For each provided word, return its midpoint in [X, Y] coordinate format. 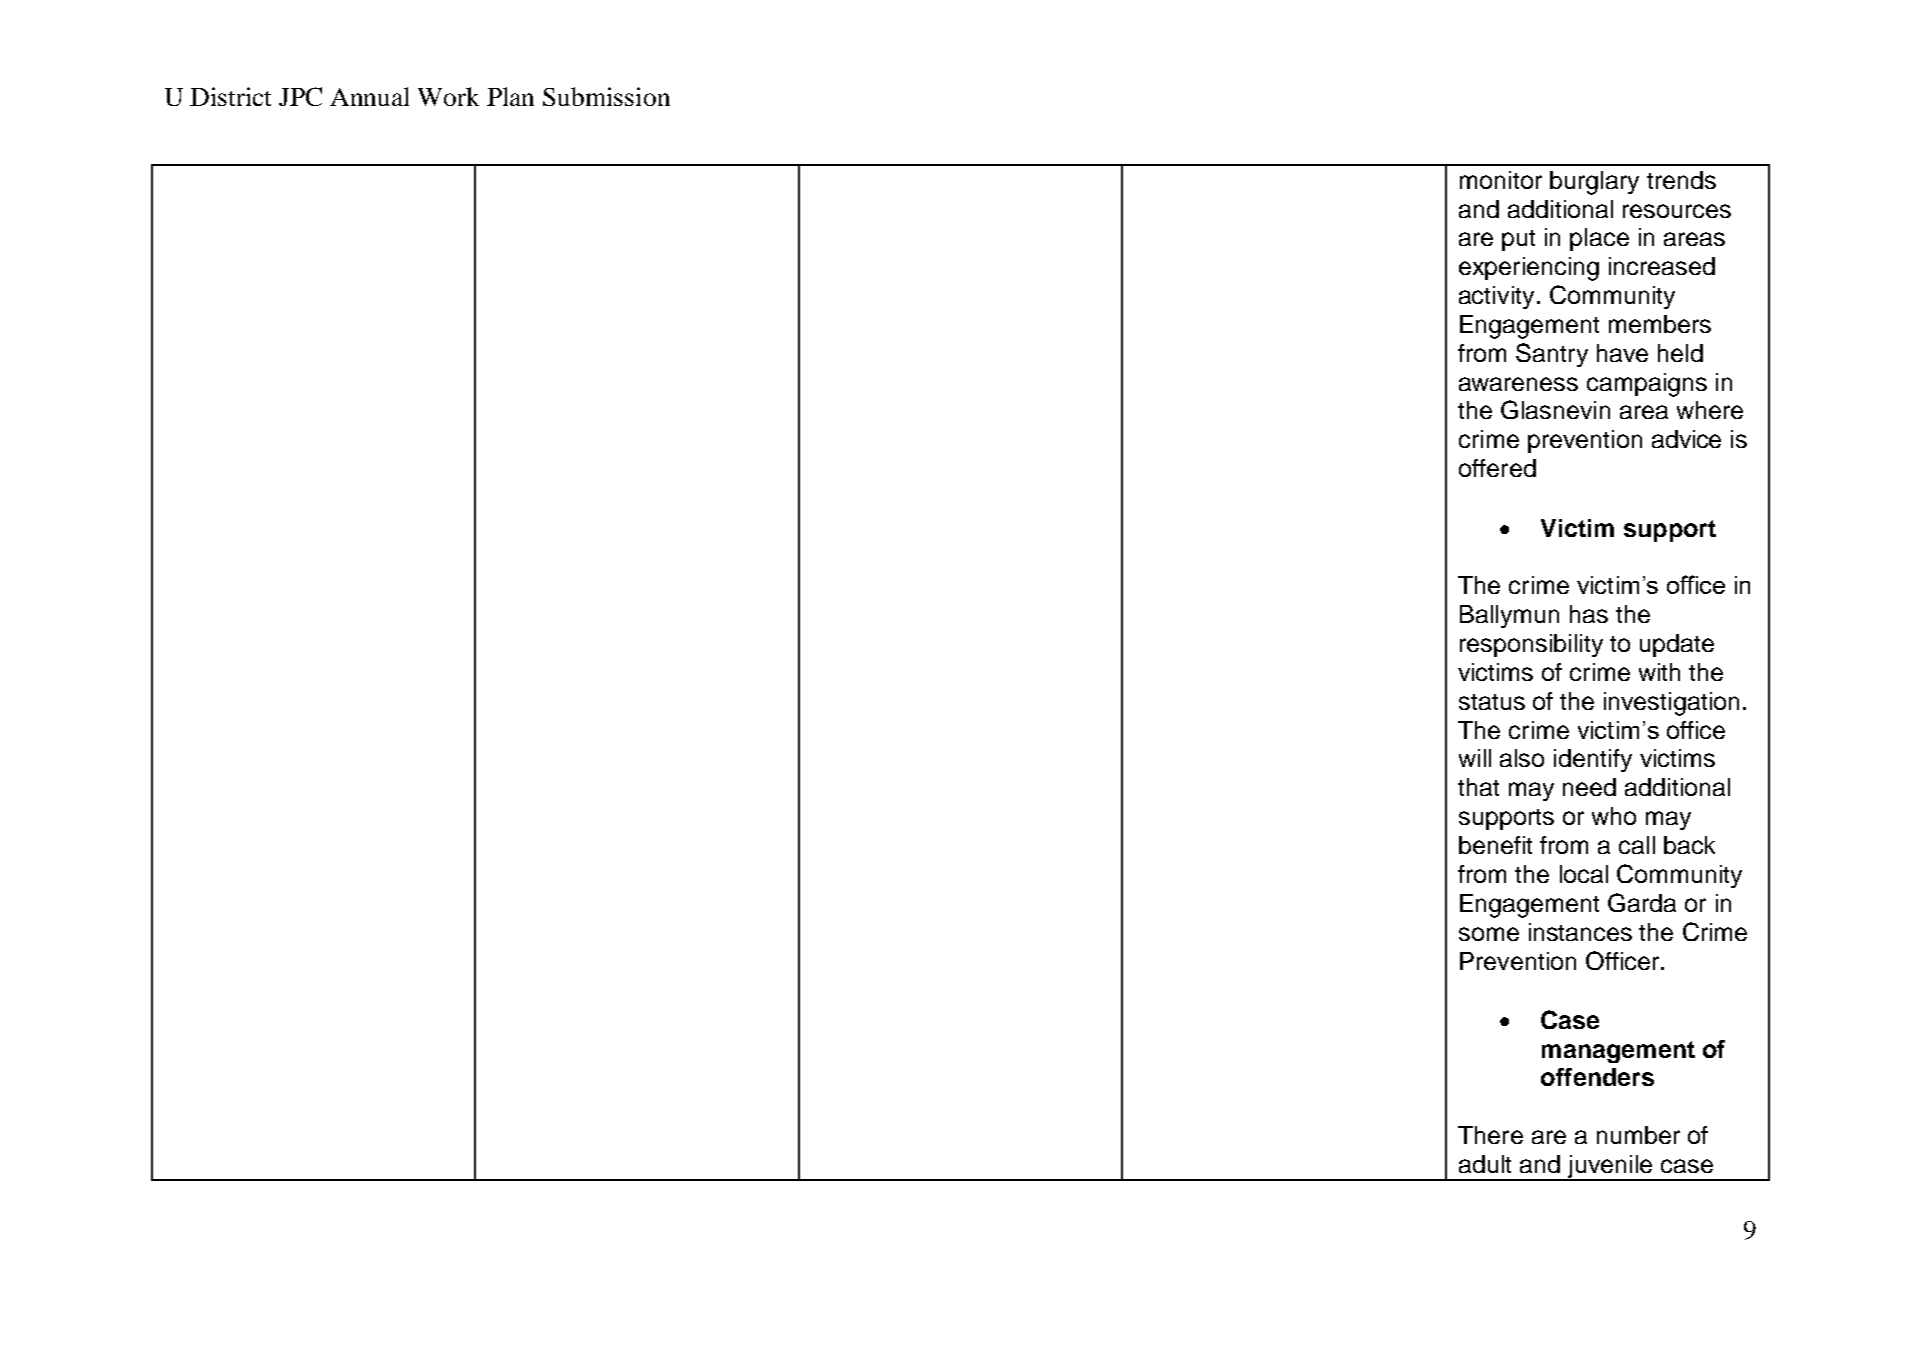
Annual [369, 96]
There [1490, 1135]
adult [1485, 1164]
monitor [1501, 180]
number [1638, 1135]
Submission [606, 96]
